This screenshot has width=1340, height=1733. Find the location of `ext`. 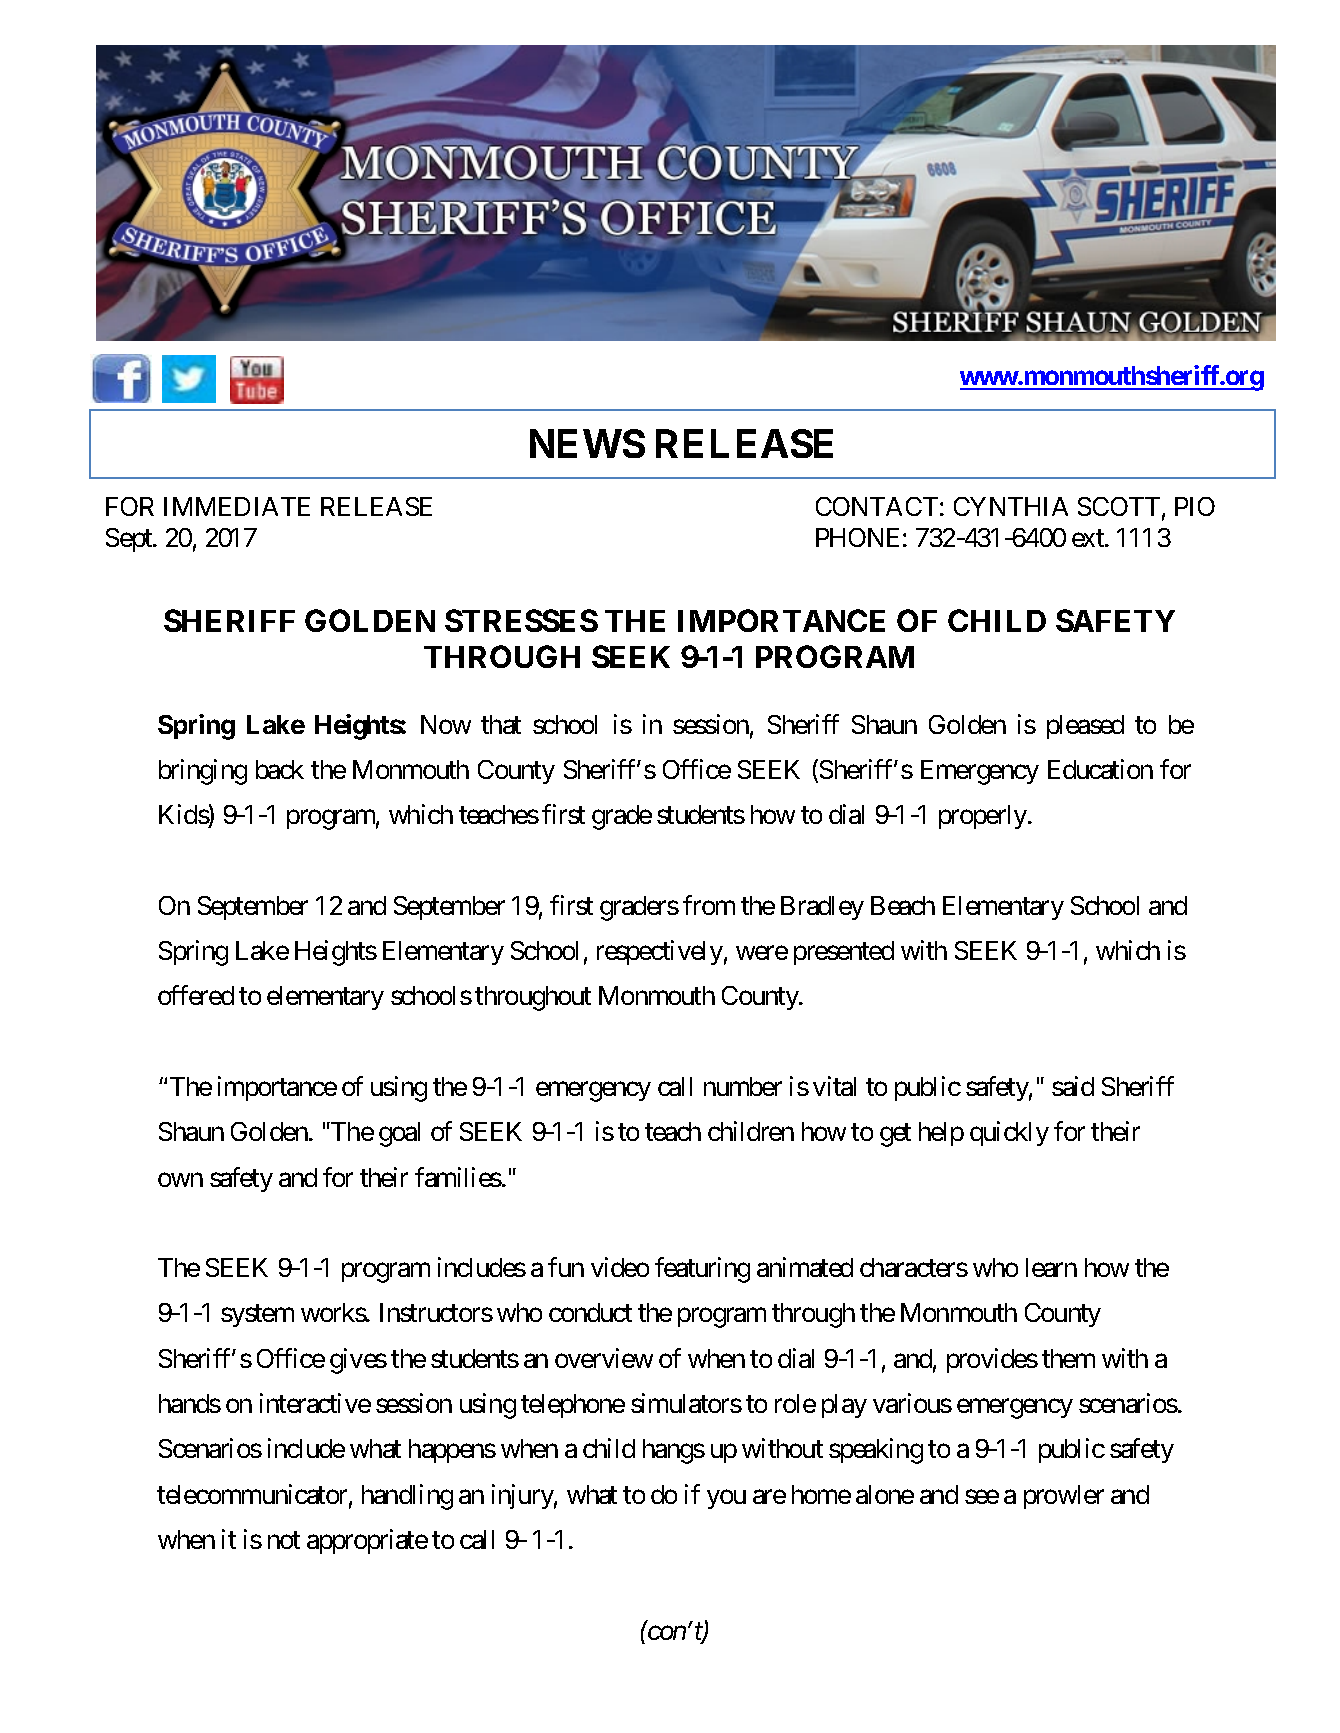

ext is located at coordinates (1089, 538).
